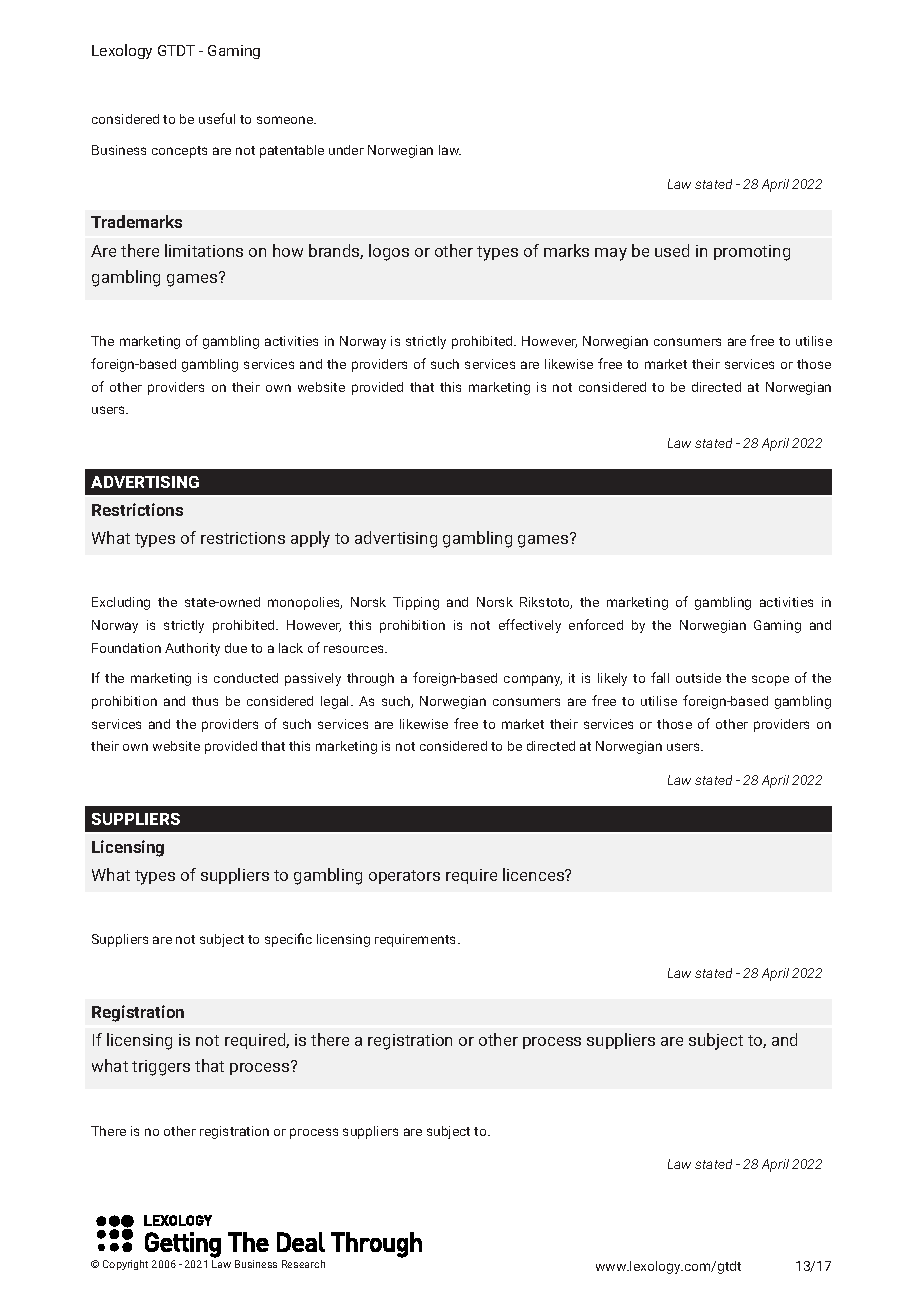 The height and width of the page is (1308, 924). What do you see at coordinates (346, 150) in the page?
I see `under` at bounding box center [346, 150].
